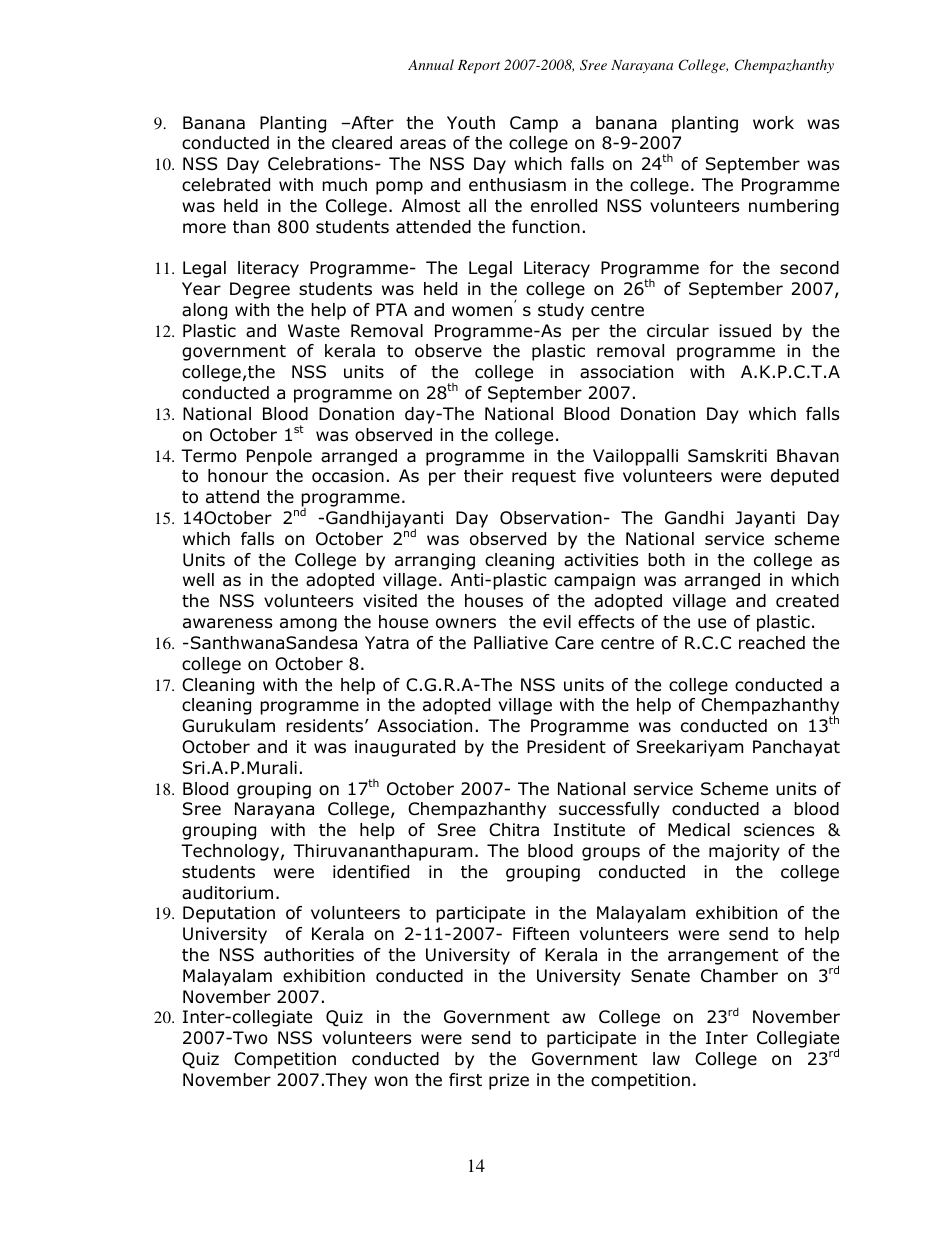  What do you see at coordinates (773, 123) in the document?
I see `work` at bounding box center [773, 123].
